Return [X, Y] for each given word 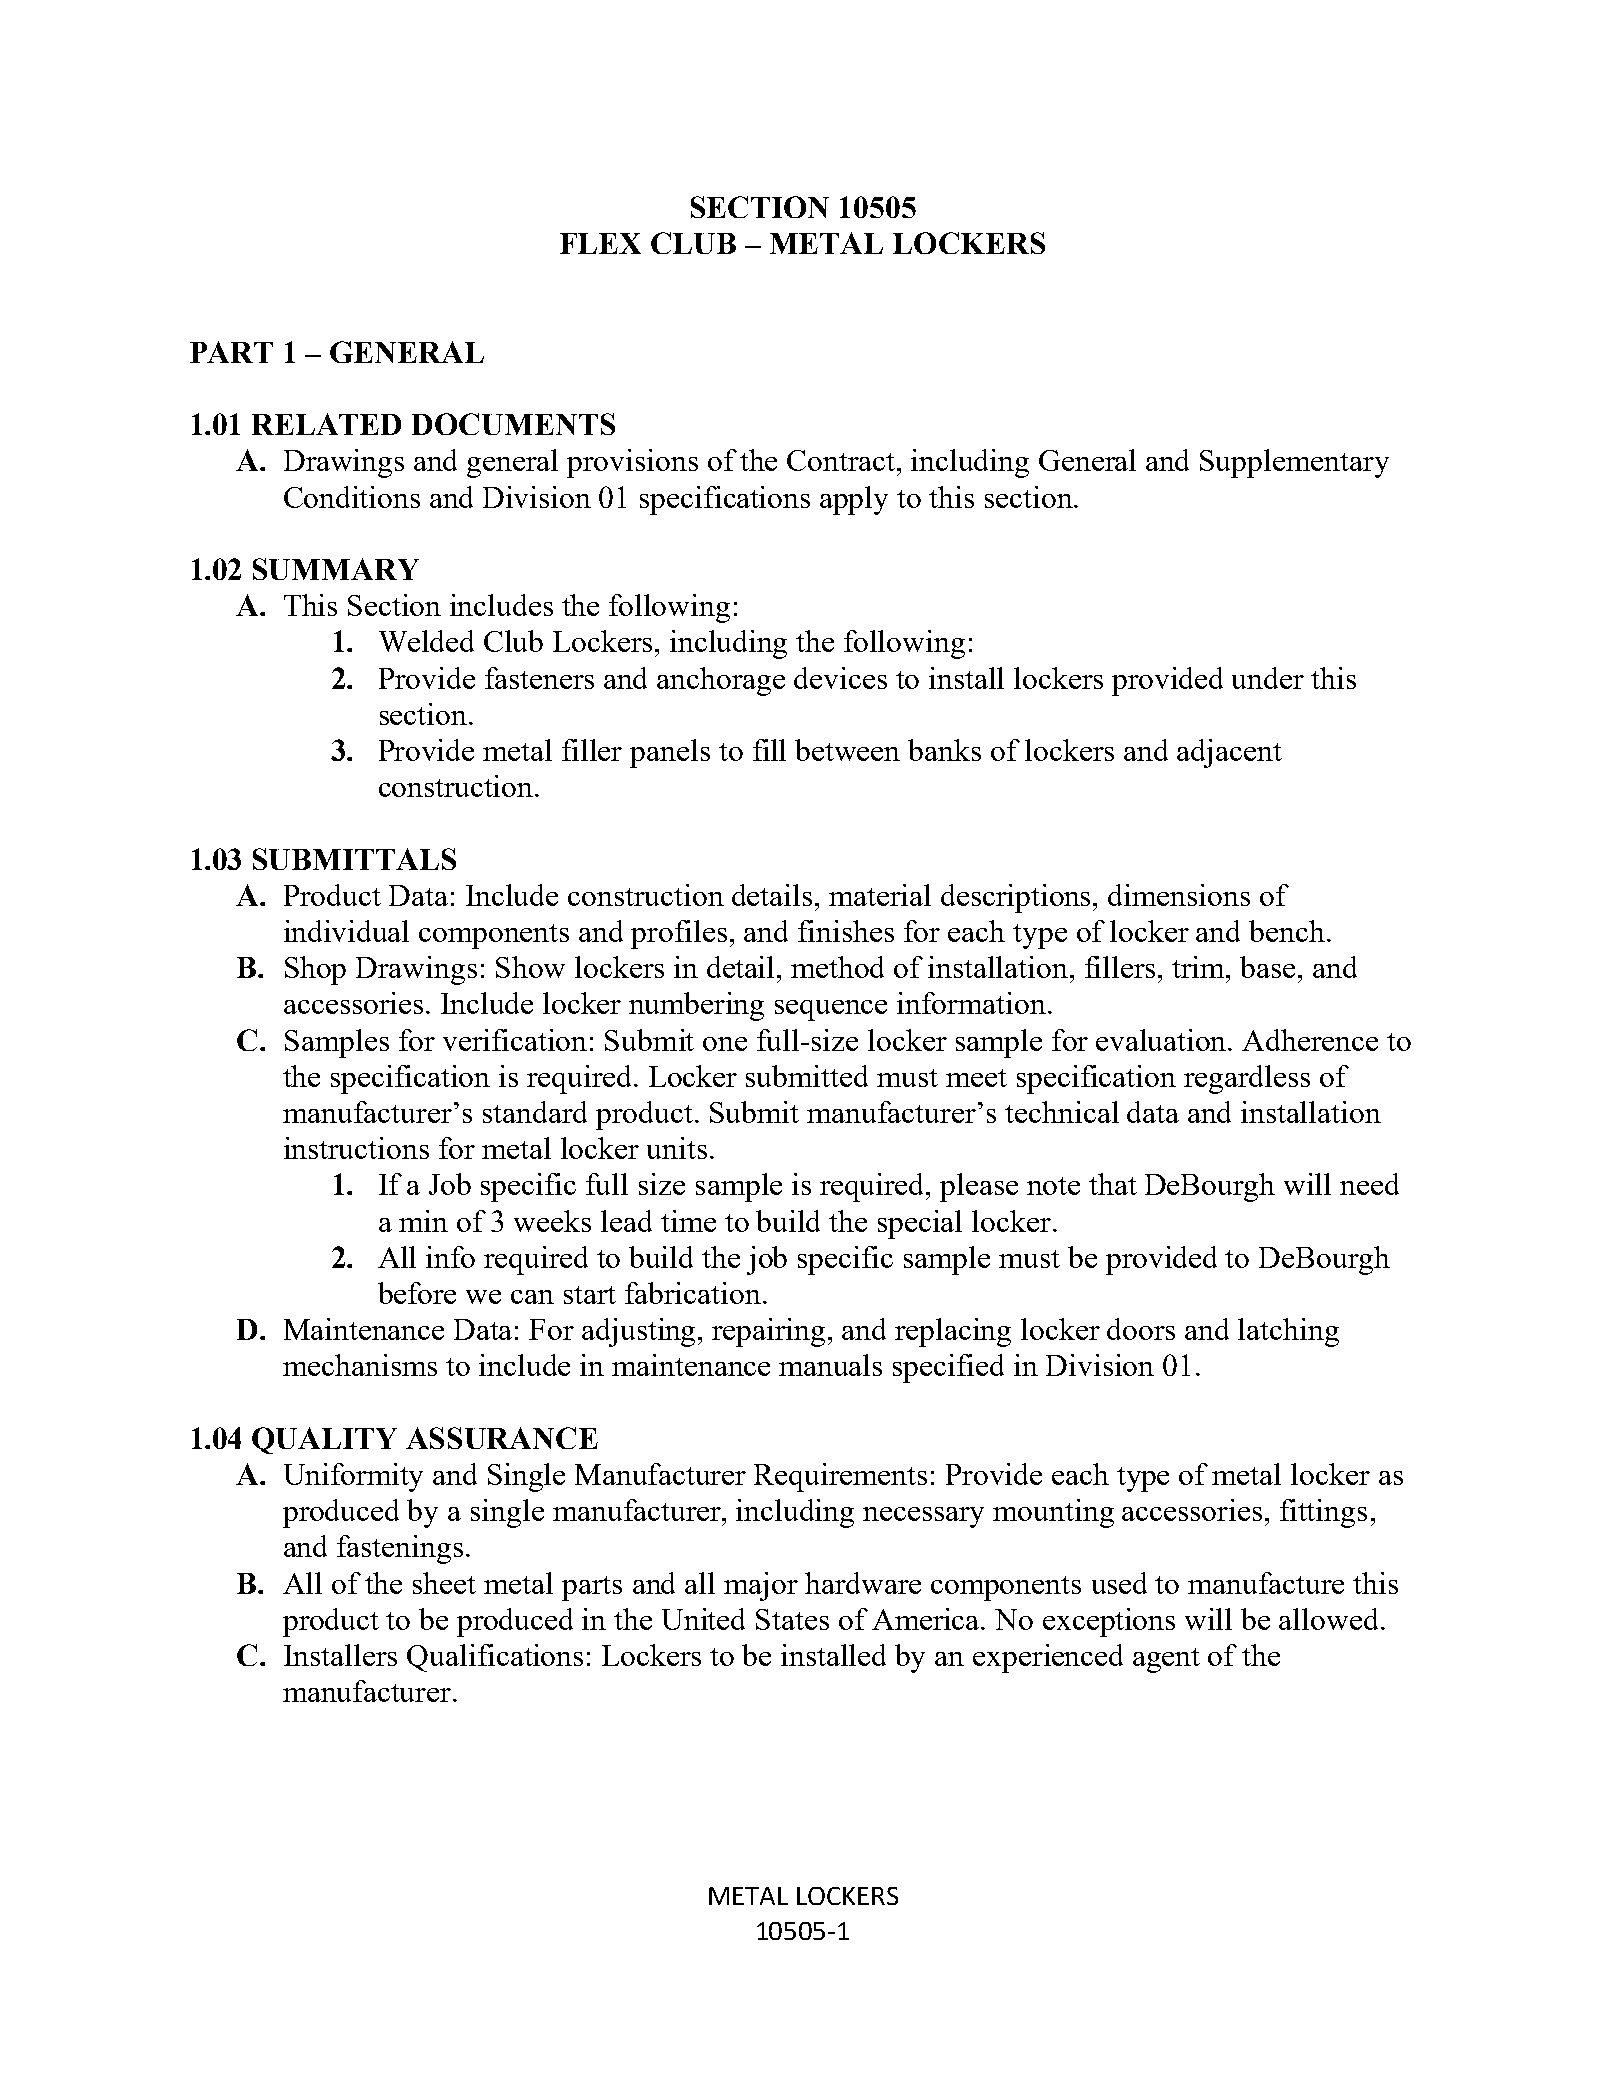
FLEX [600, 243]
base [1269, 967]
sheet [444, 1583]
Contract [842, 460]
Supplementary [1294, 463]
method [837, 967]
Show [530, 967]
